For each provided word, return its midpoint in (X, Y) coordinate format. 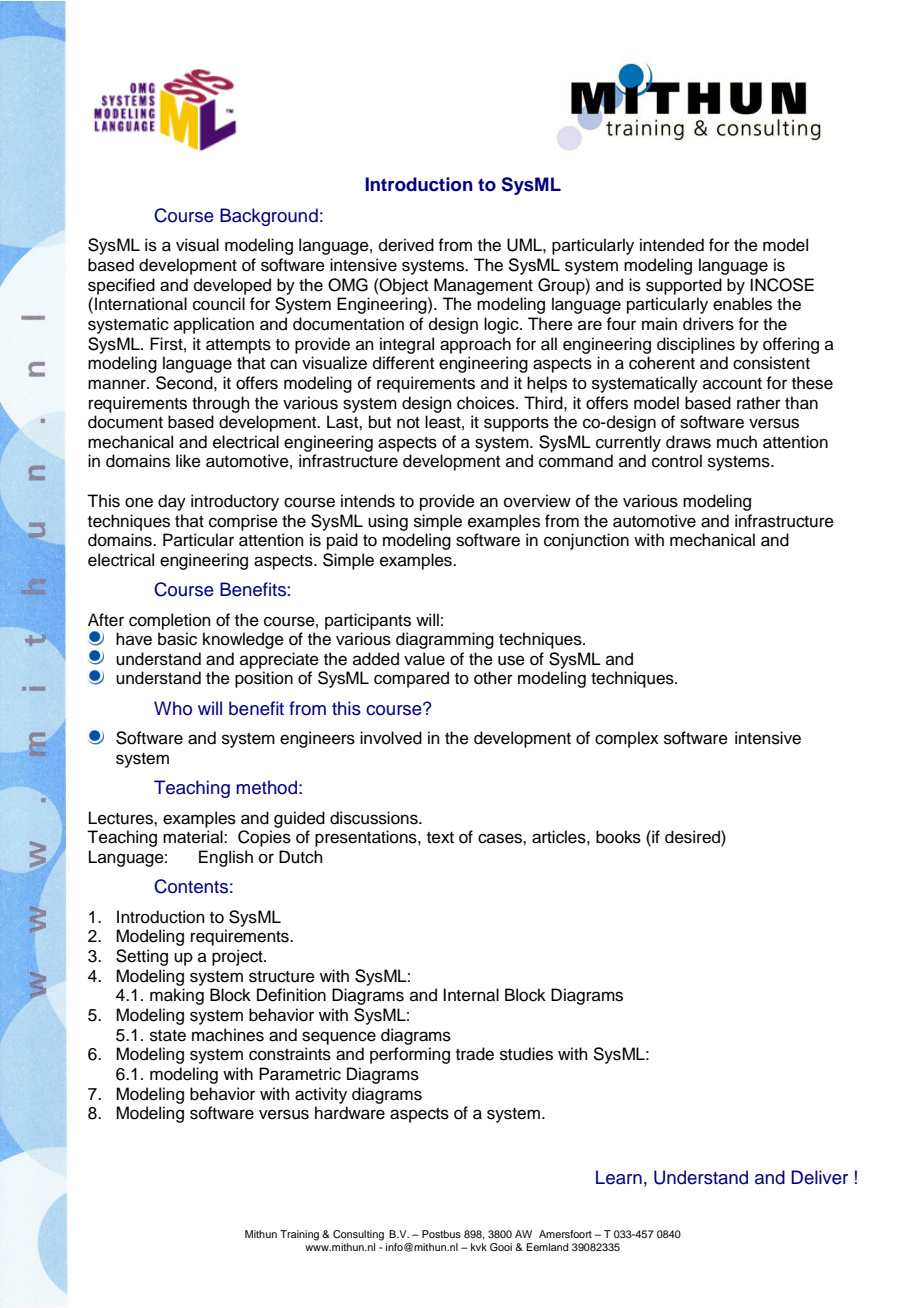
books (618, 837)
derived (406, 245)
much (737, 442)
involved (391, 738)
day (172, 502)
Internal (471, 995)
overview (537, 501)
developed (232, 286)
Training (299, 1235)
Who (173, 708)
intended (672, 245)
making (177, 996)
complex (627, 739)
